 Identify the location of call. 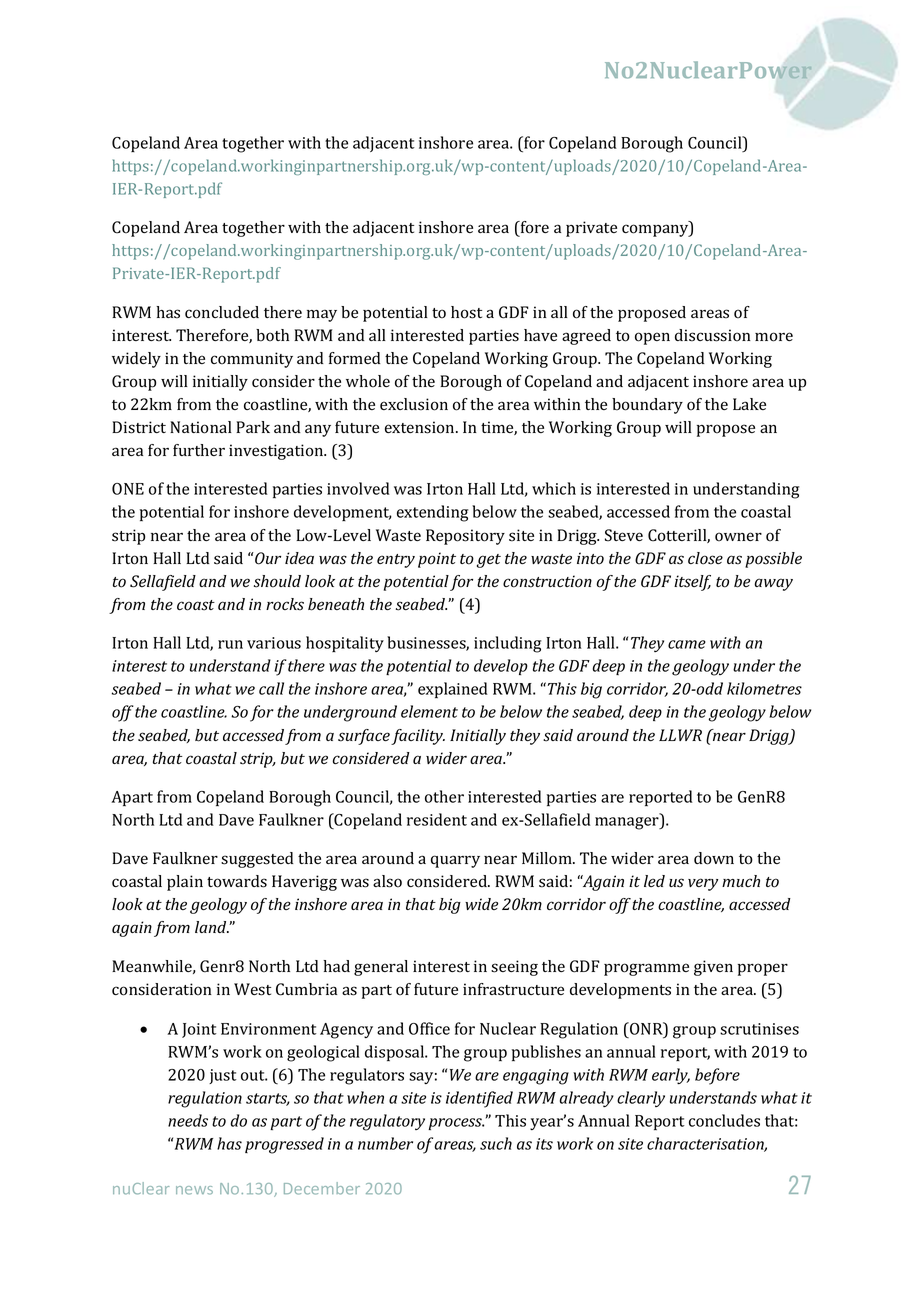
(271, 688).
